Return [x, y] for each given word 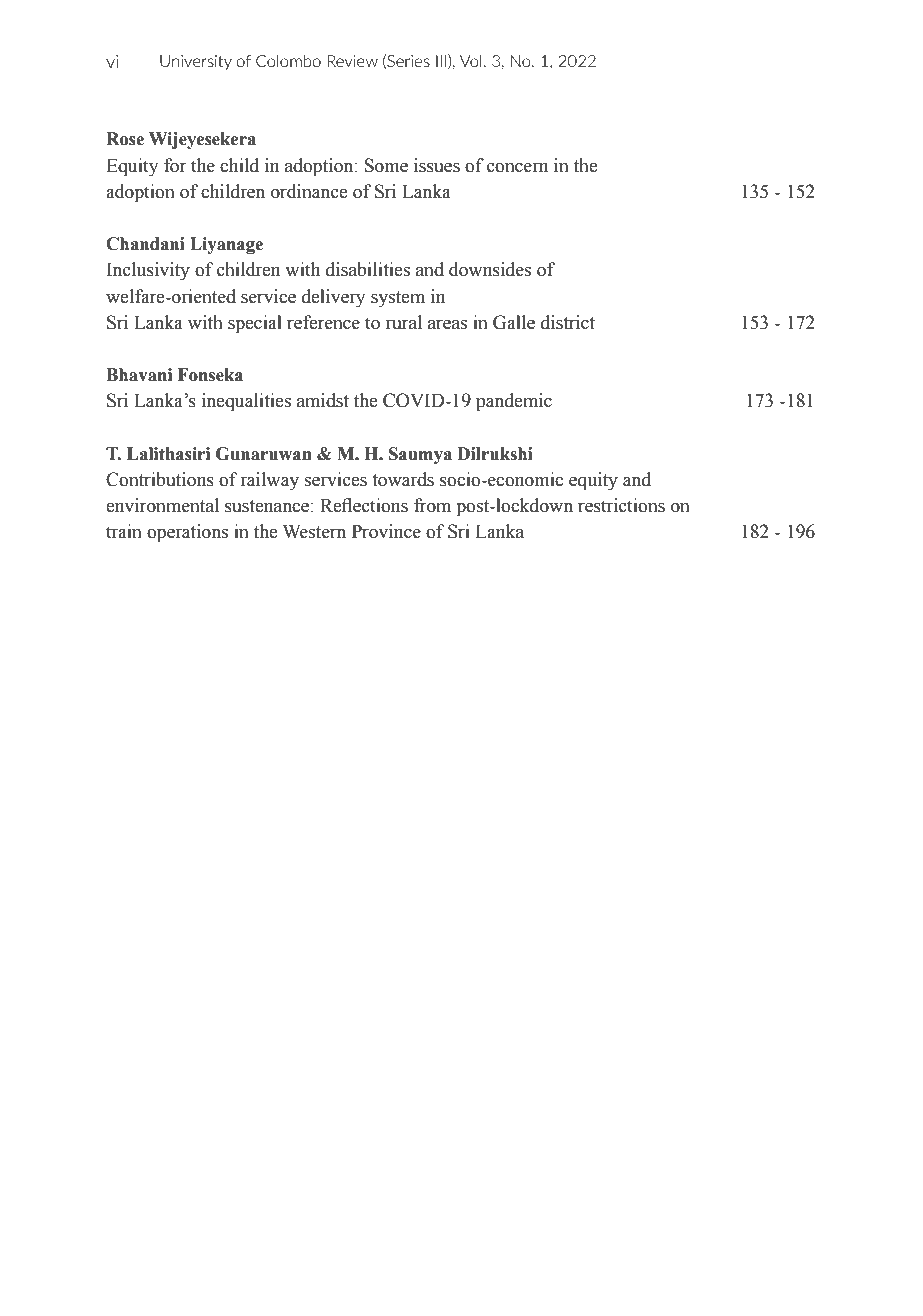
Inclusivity [148, 271]
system [398, 299]
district [568, 322]
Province [386, 531]
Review [352, 61]
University [196, 62]
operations [187, 533]
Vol [471, 61]
